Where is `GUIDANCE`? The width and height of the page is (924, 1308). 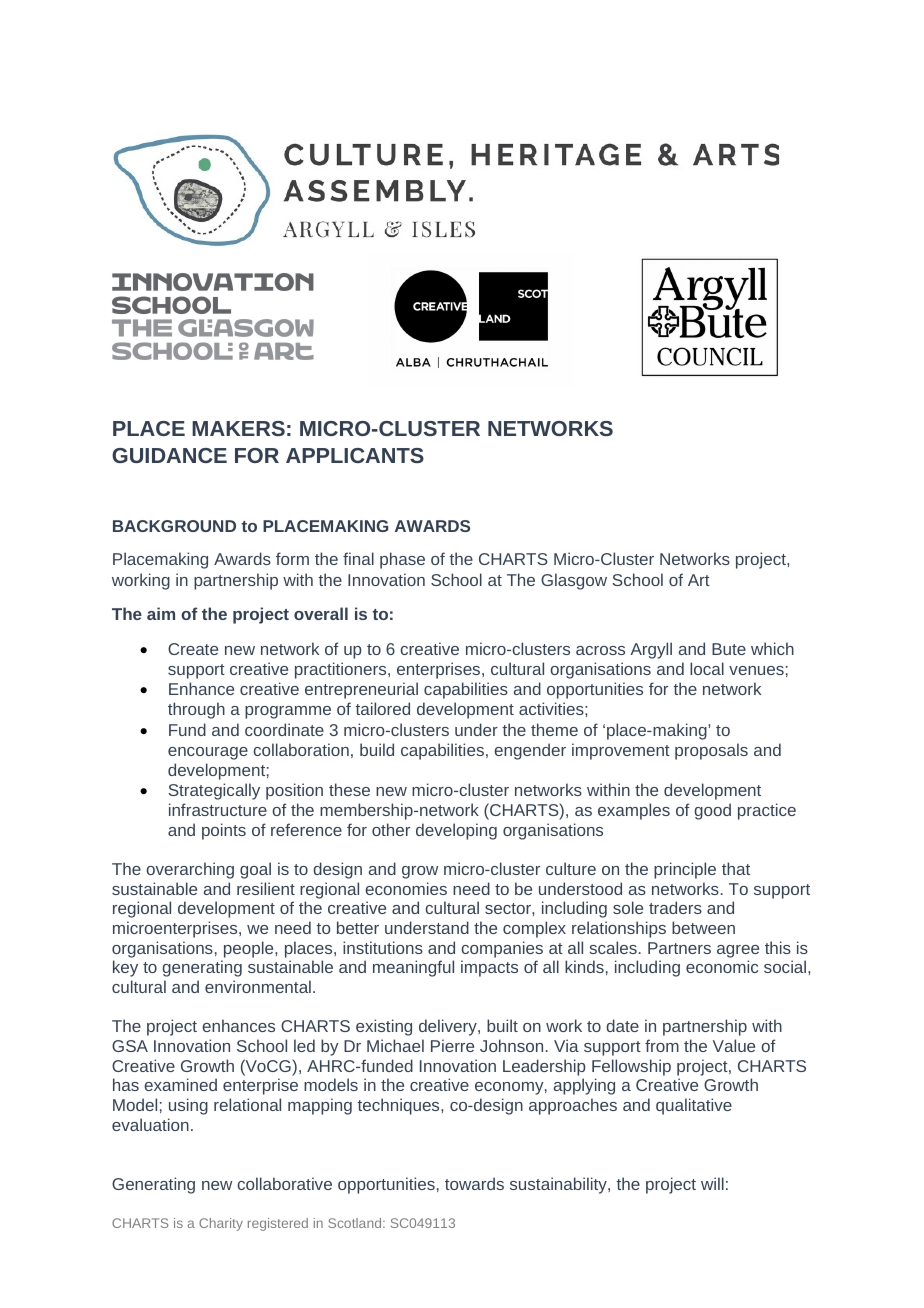 GUIDANCE is located at coordinates (169, 455).
